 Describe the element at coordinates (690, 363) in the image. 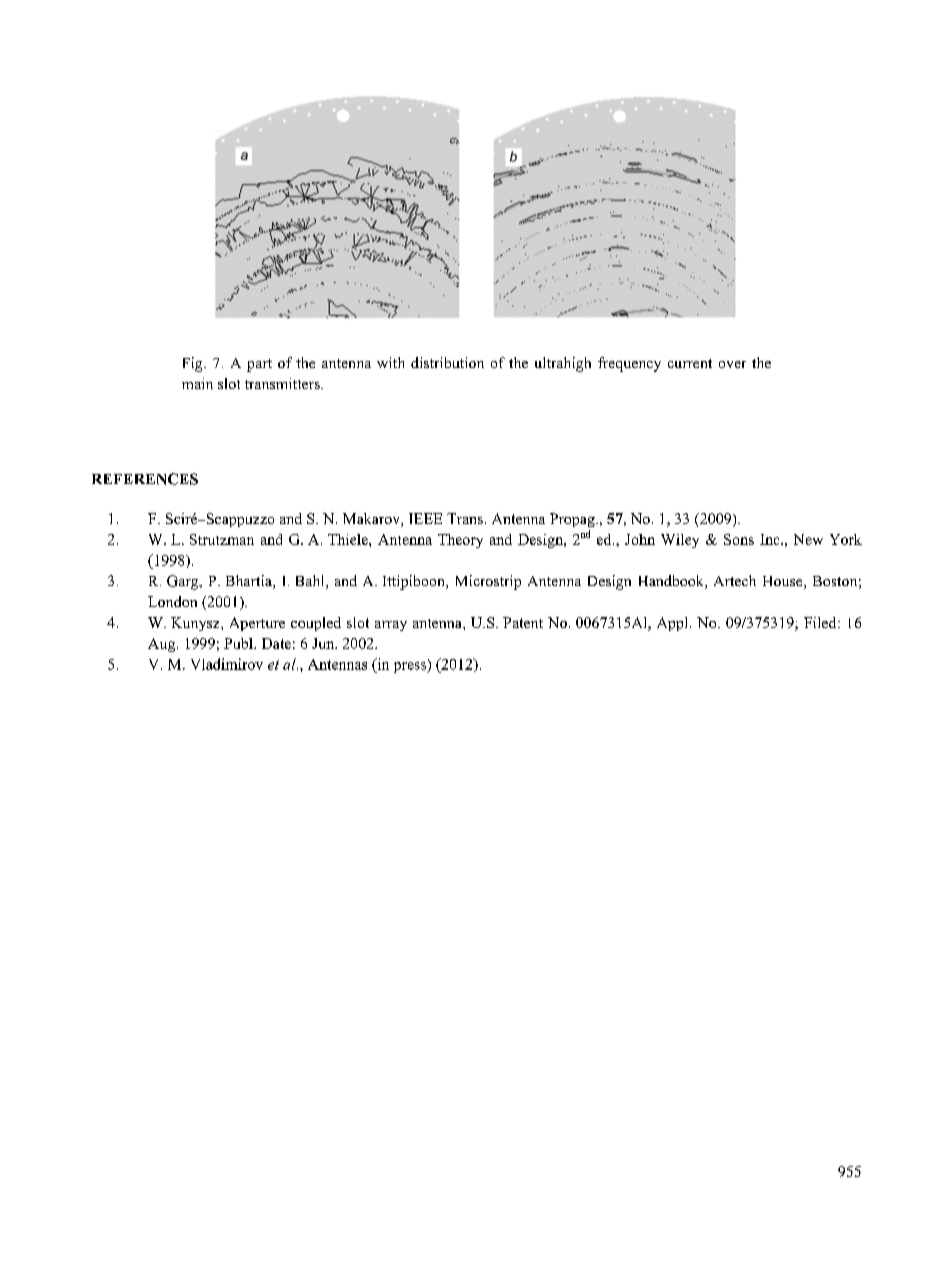

I see `current` at that location.
